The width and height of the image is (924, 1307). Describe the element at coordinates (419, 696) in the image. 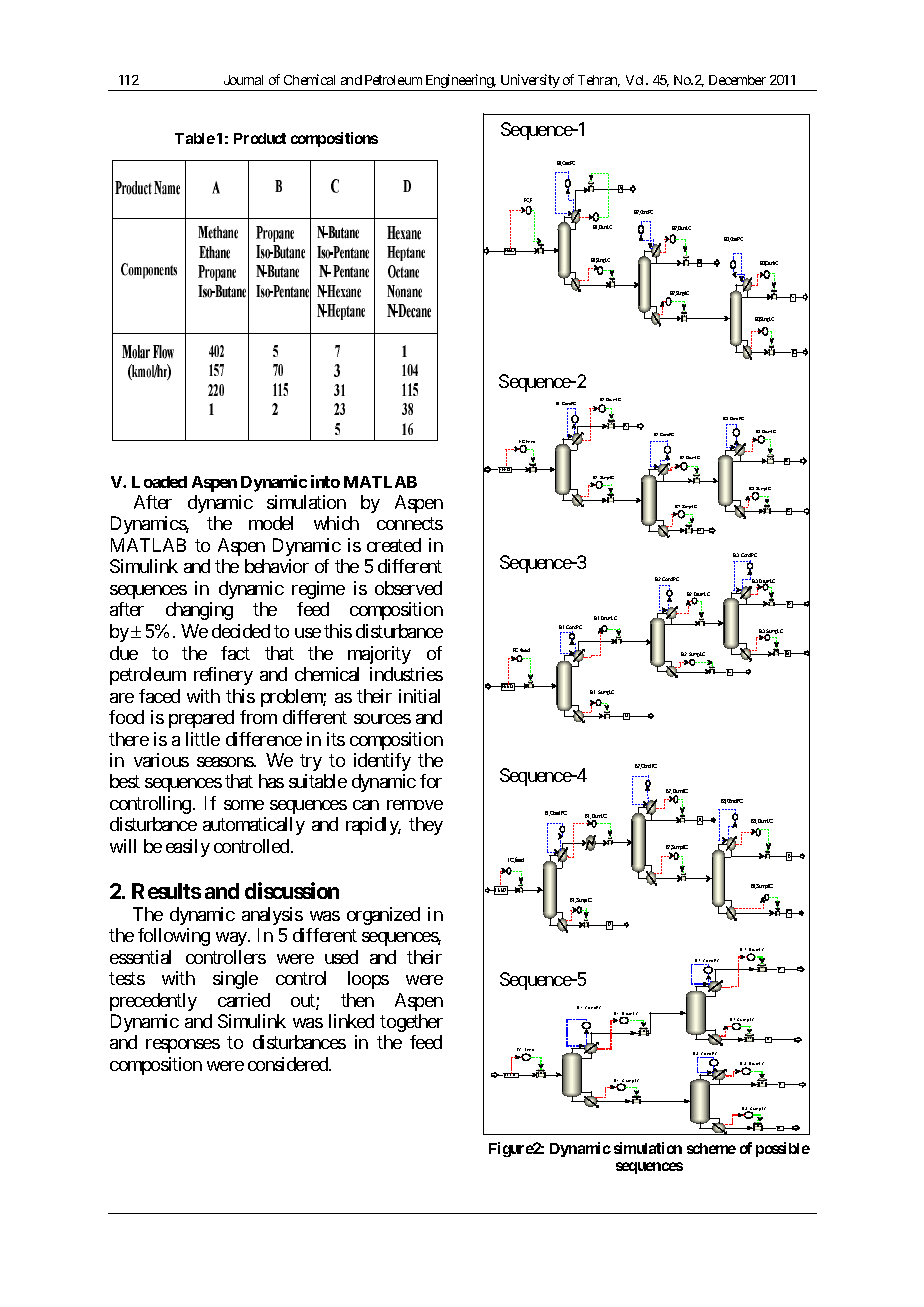

I see `initial` at that location.
